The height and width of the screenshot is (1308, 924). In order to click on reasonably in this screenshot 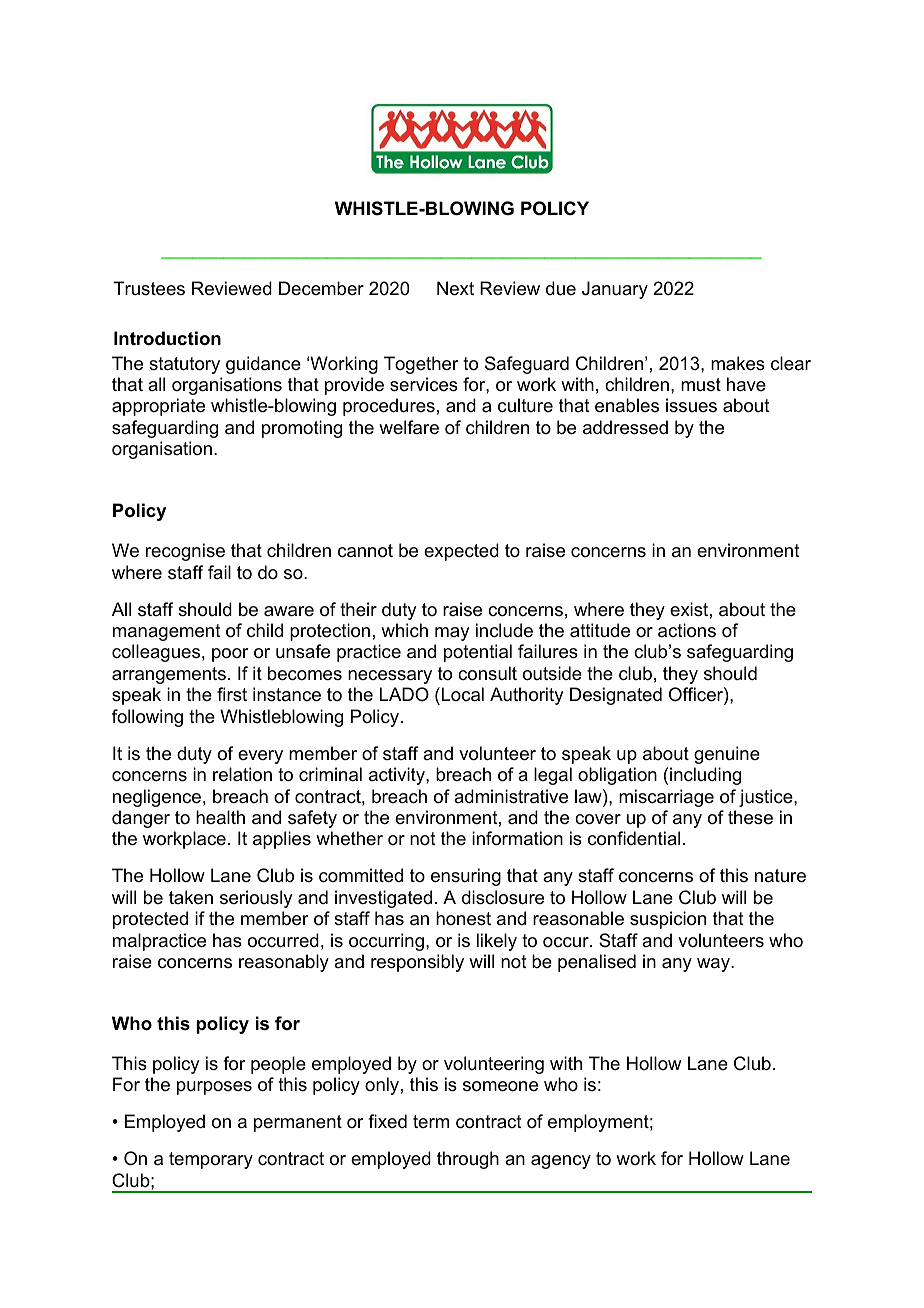, I will do `click(284, 963)`.
